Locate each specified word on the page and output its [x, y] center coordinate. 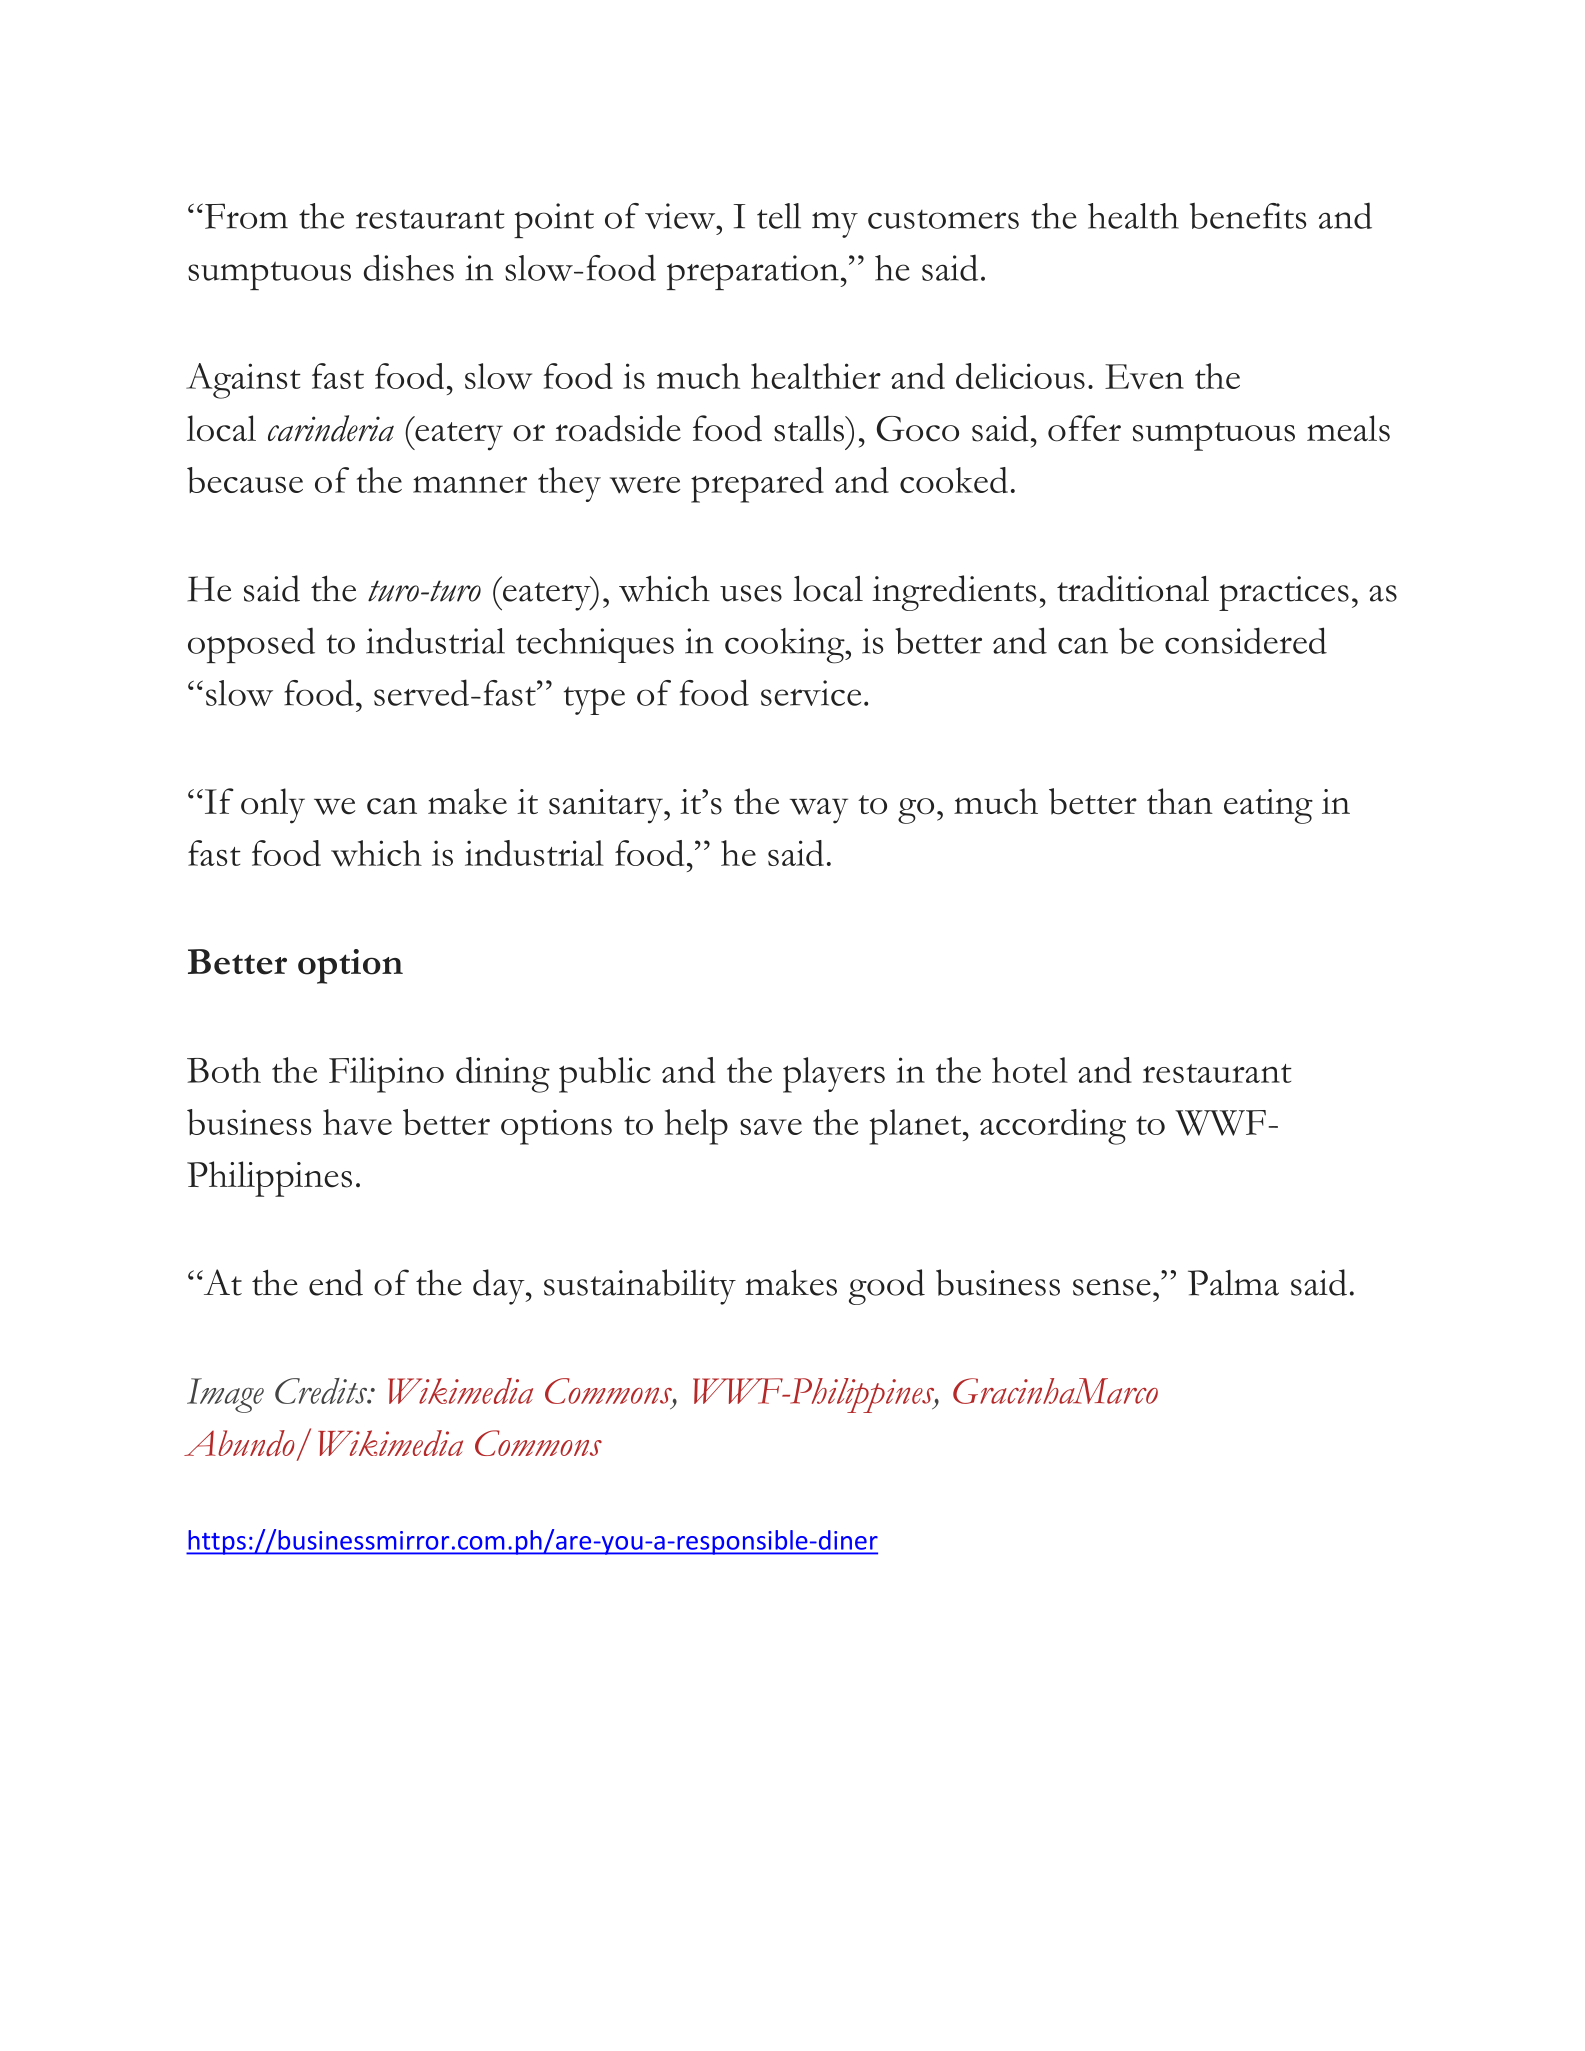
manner [470, 484]
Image [225, 1395]
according [1053, 1127]
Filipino [386, 1075]
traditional [1133, 588]
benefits [1248, 216]
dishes [409, 267]
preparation [754, 272]
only [273, 806]
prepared [757, 485]
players [834, 1075]
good [887, 1287]
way [818, 811]
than [1180, 801]
